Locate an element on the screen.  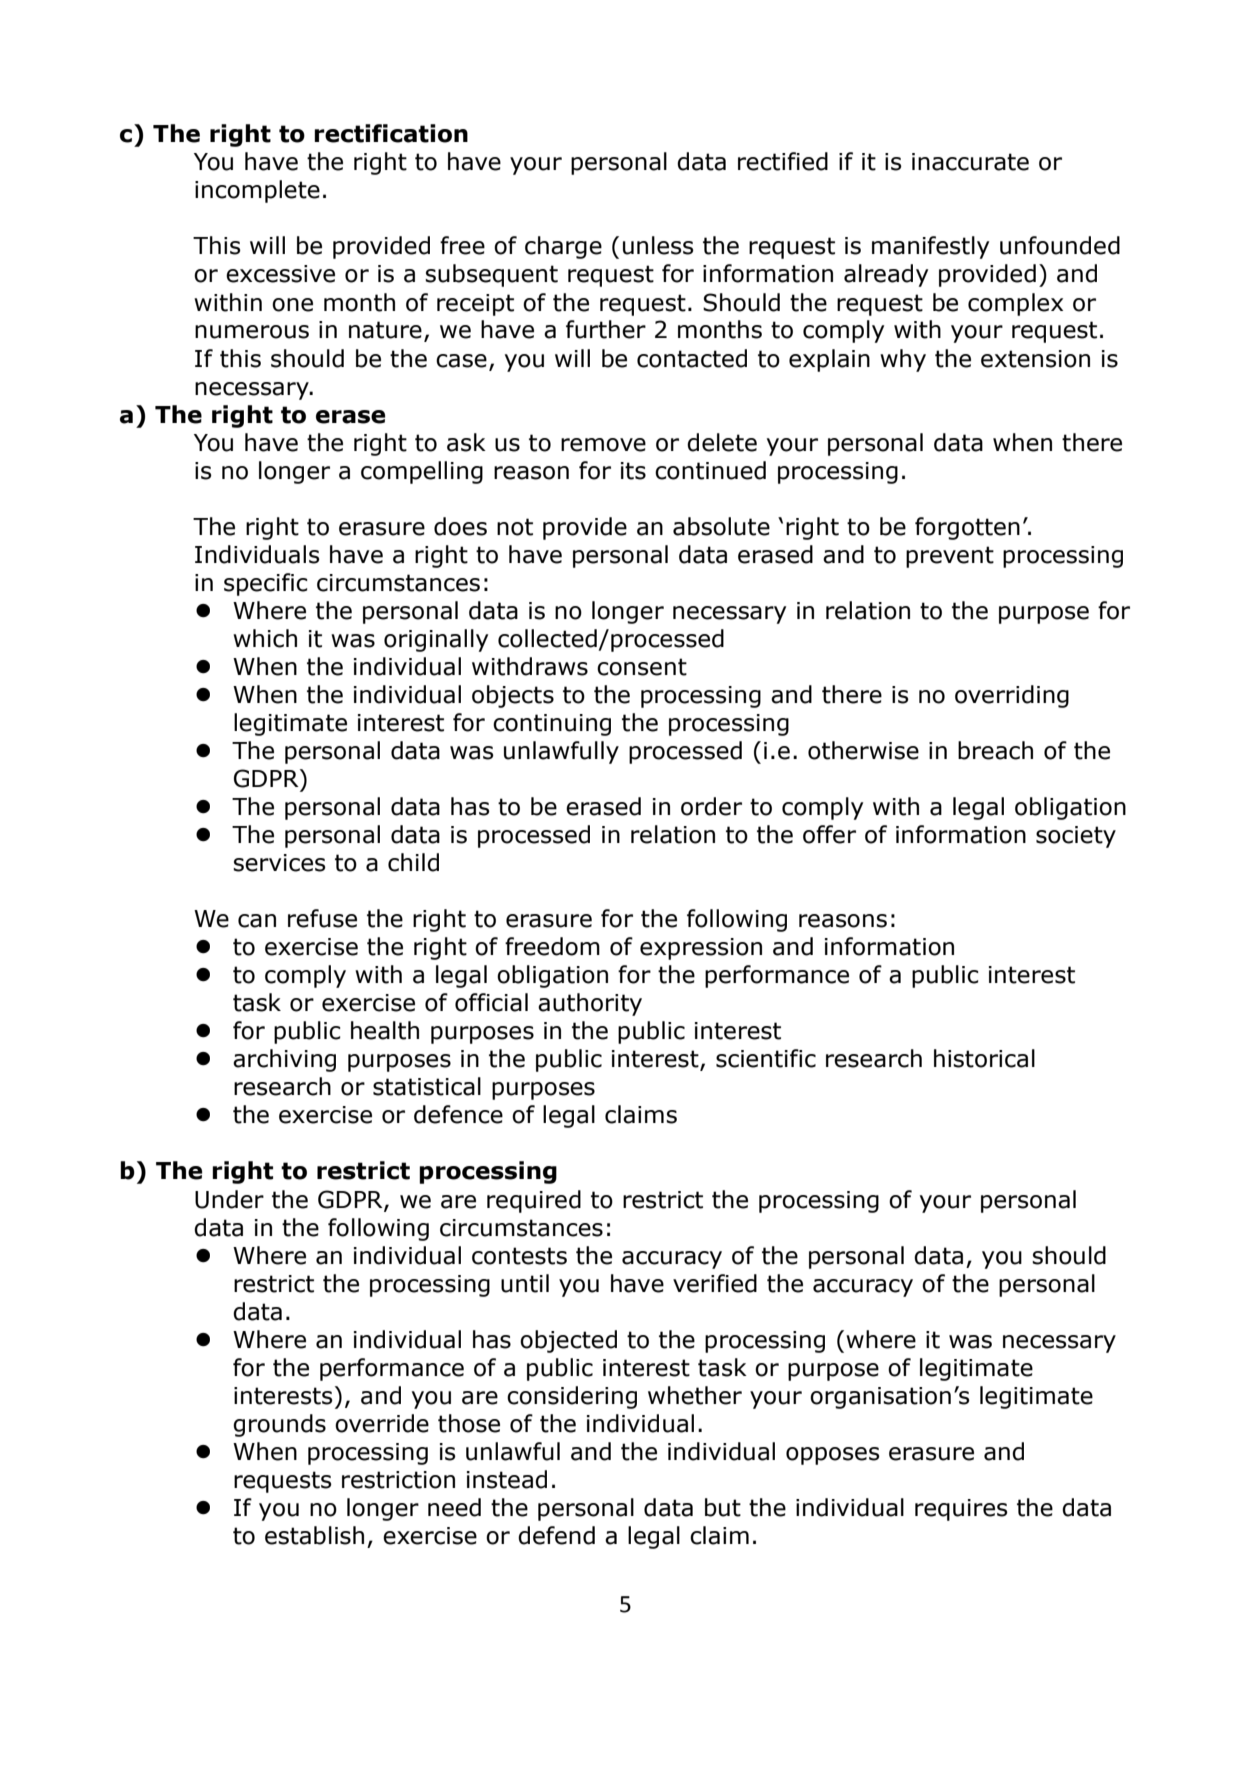
but is located at coordinates (723, 1507).
